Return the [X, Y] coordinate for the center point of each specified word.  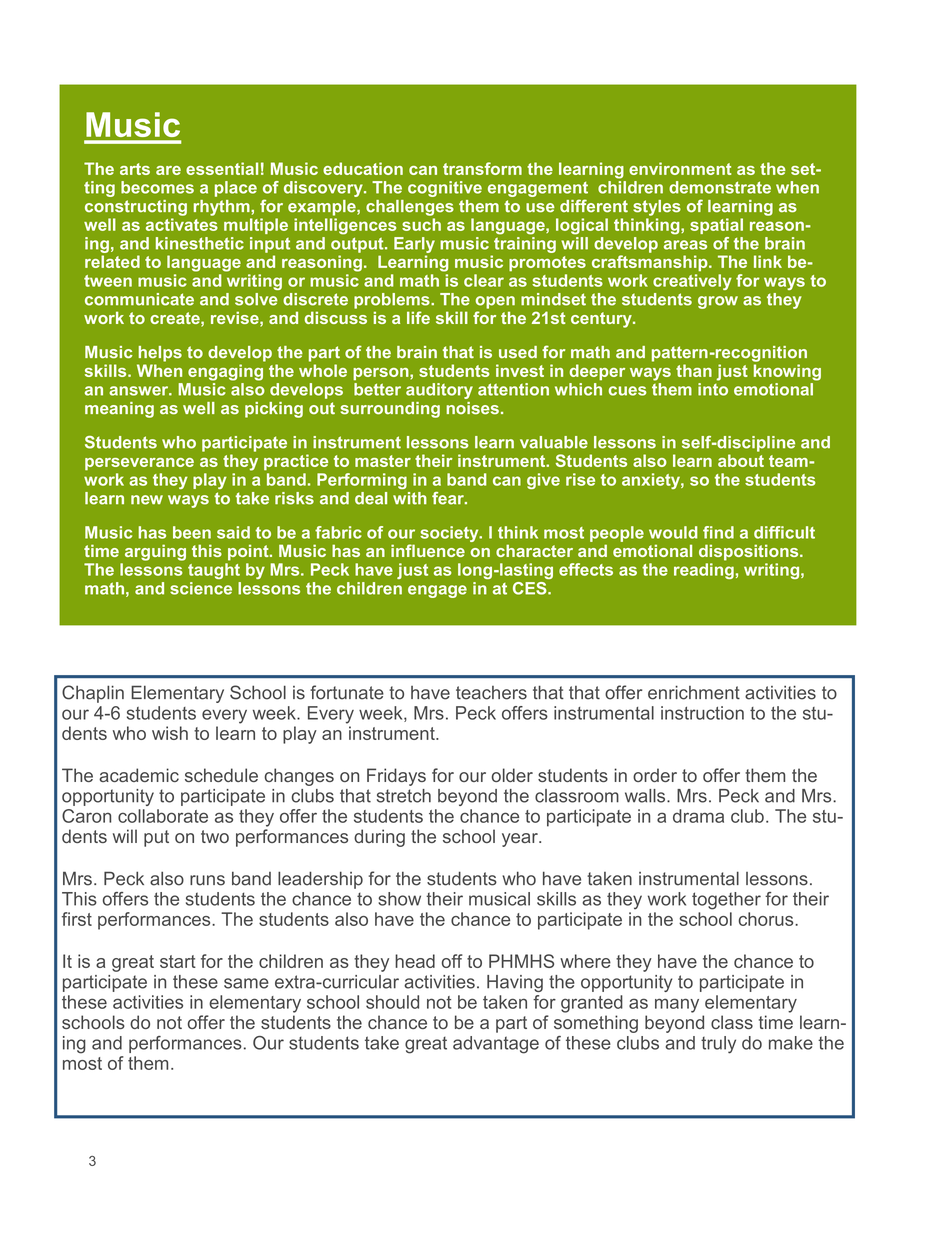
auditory [439, 391]
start [178, 961]
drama [698, 816]
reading [704, 571]
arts [135, 169]
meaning [119, 410]
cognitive [445, 189]
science [201, 588]
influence [428, 550]
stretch [404, 796]
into [713, 388]
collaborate [163, 816]
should [392, 1002]
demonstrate [720, 187]
